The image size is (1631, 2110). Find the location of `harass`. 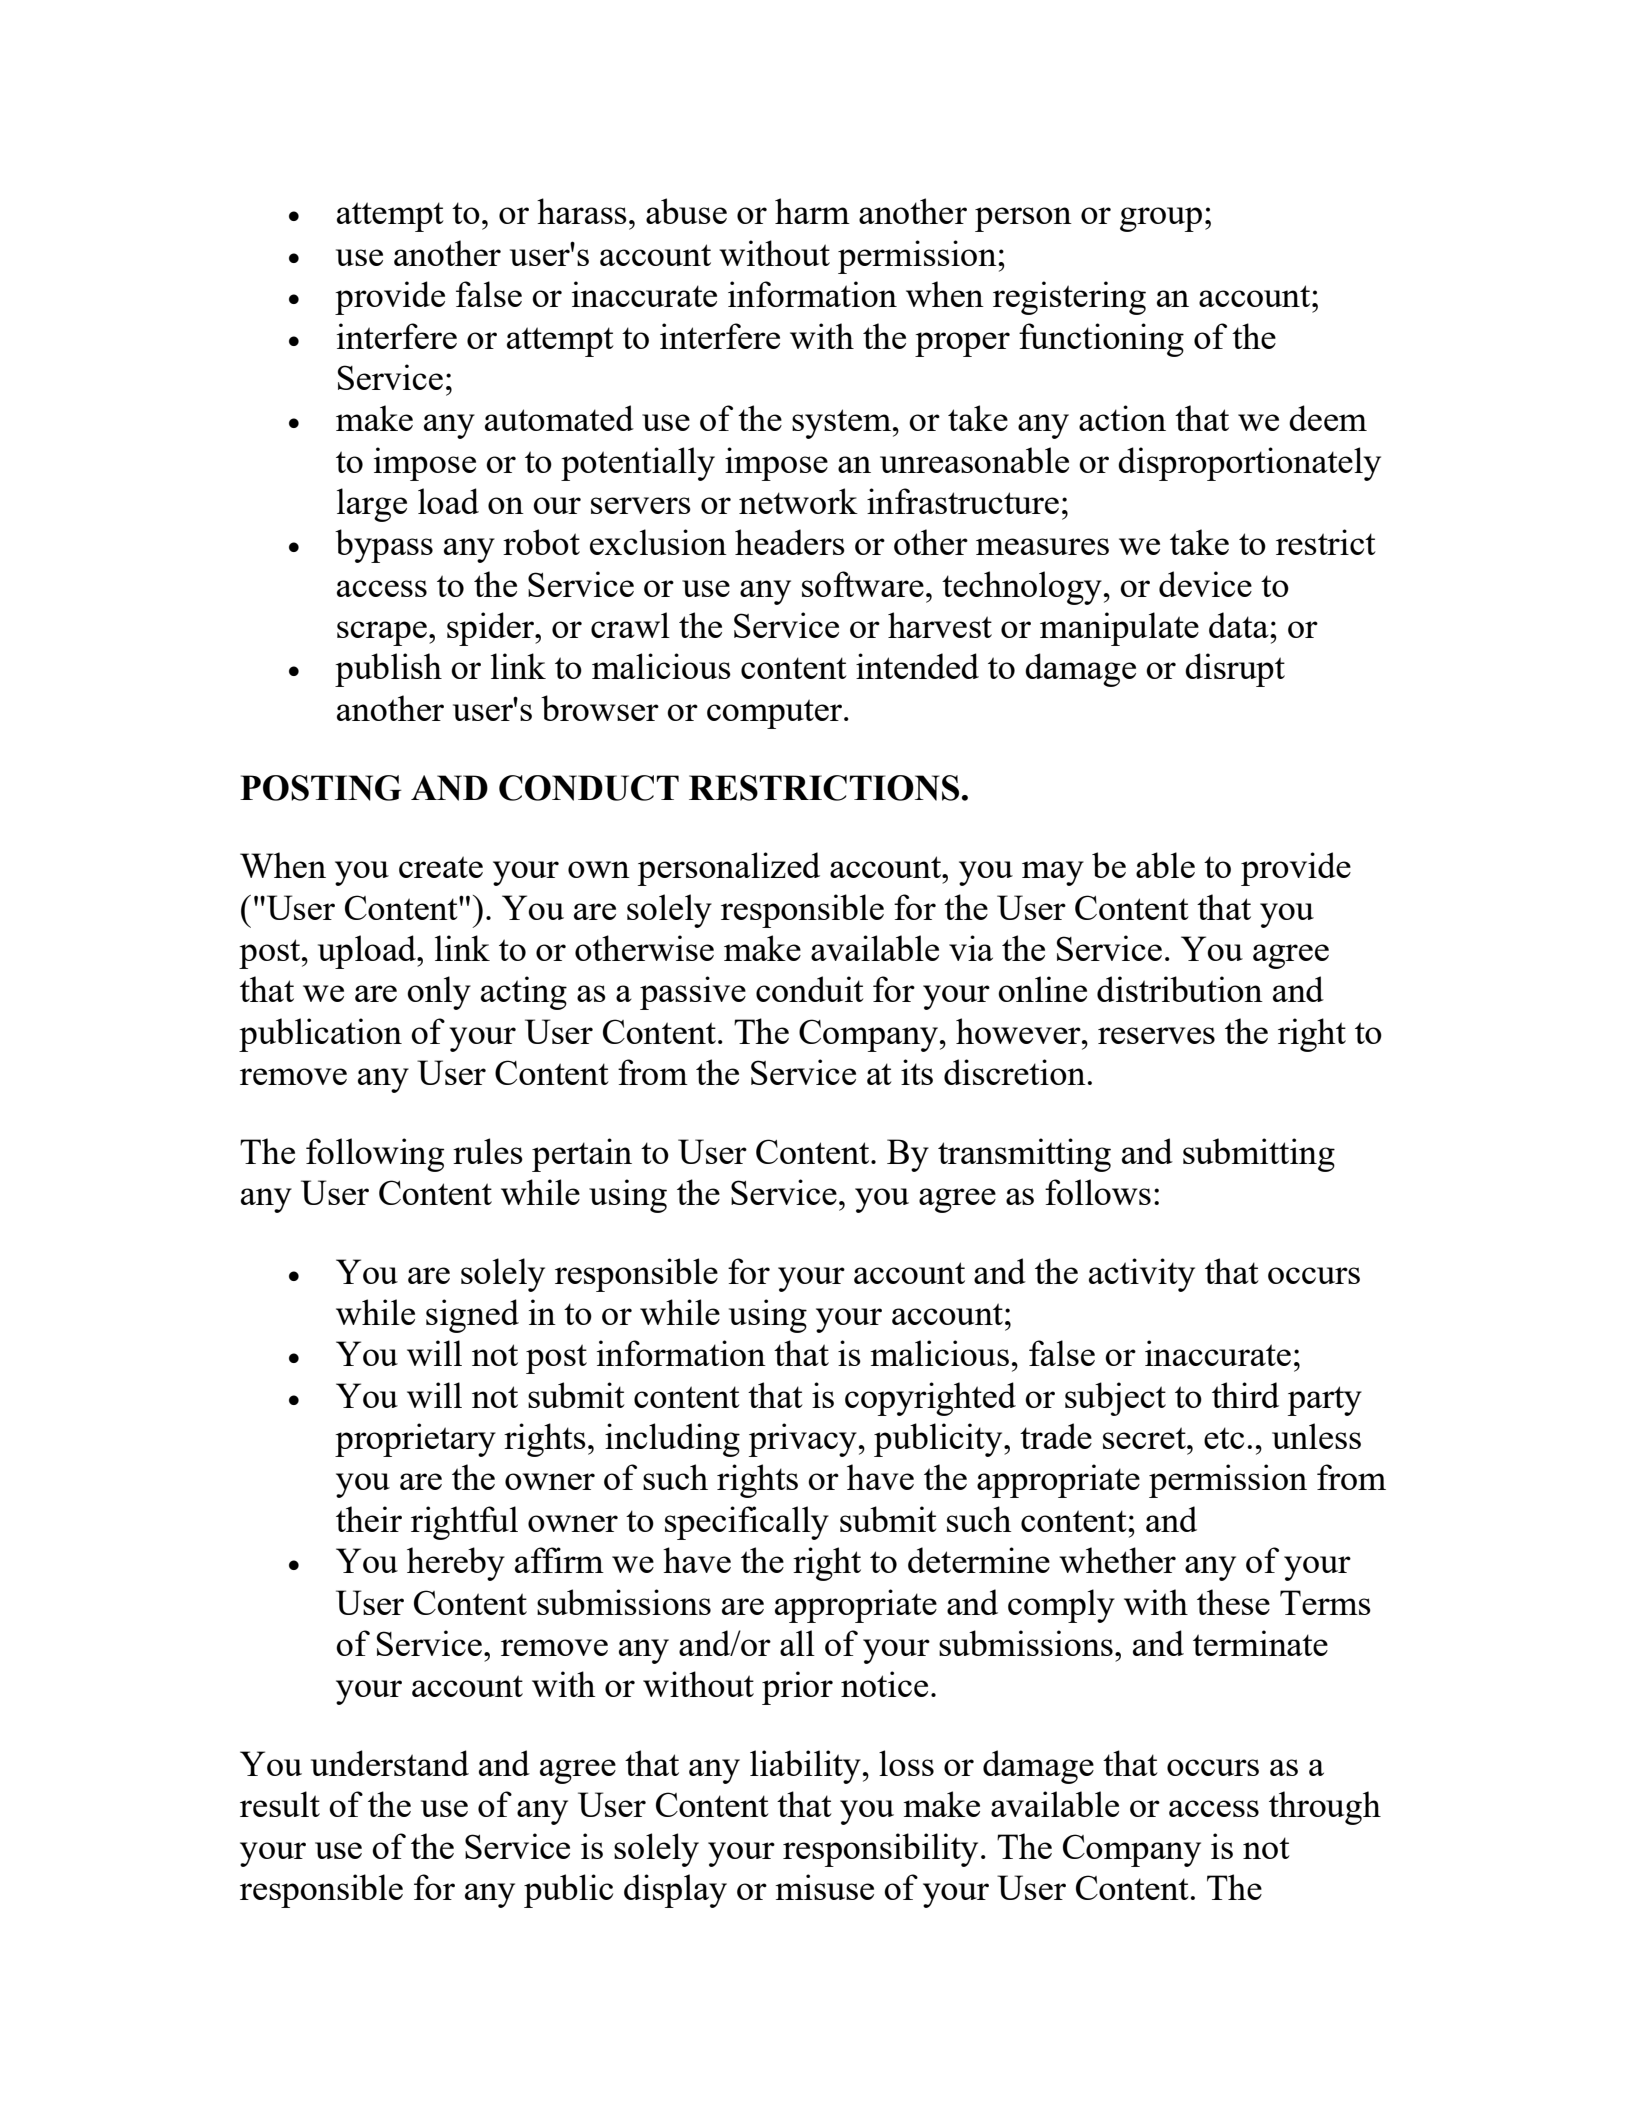

harass is located at coordinates (582, 211).
